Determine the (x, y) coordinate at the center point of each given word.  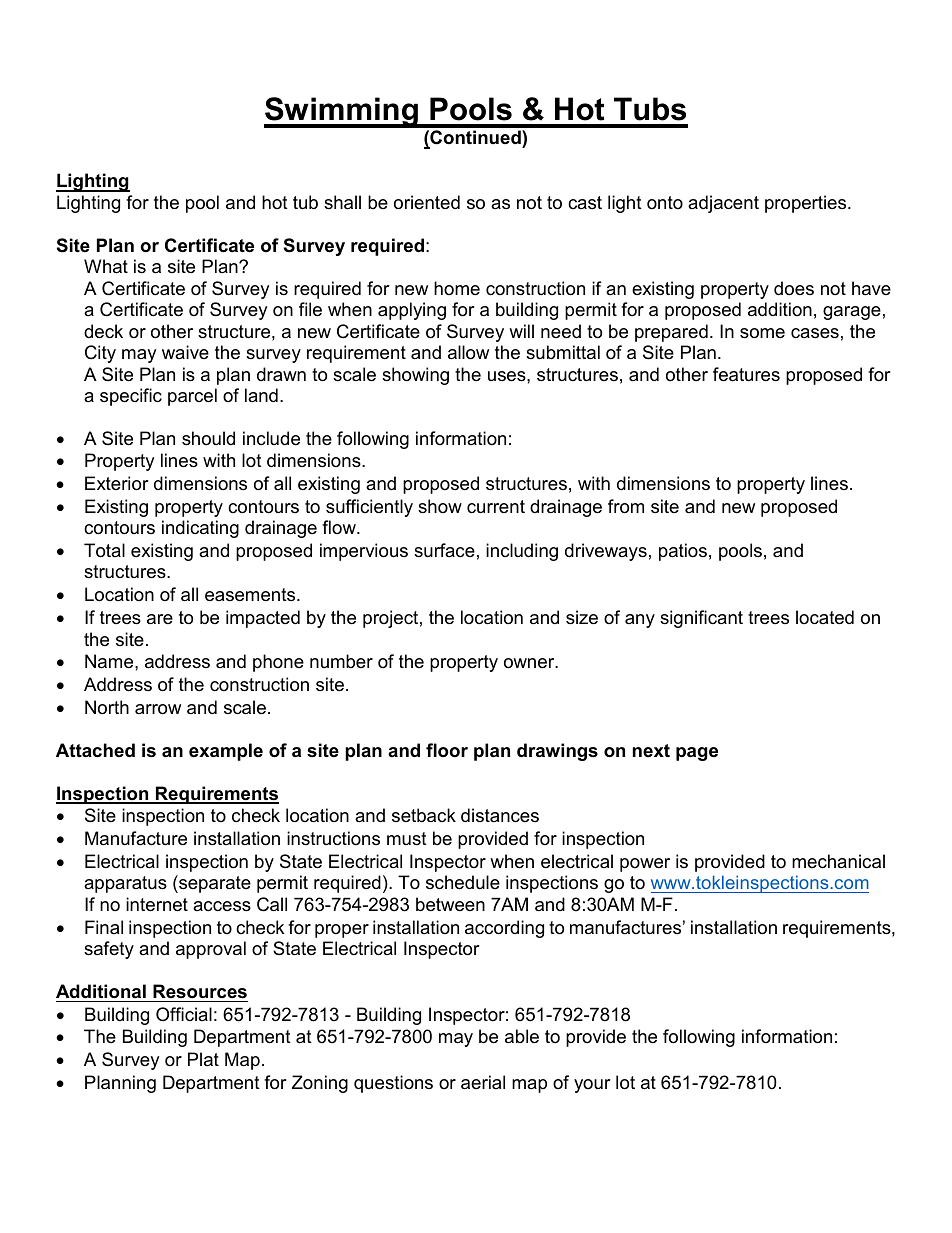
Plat (203, 1059)
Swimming (342, 112)
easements (251, 595)
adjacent (723, 204)
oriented (427, 202)
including (522, 552)
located (825, 617)
